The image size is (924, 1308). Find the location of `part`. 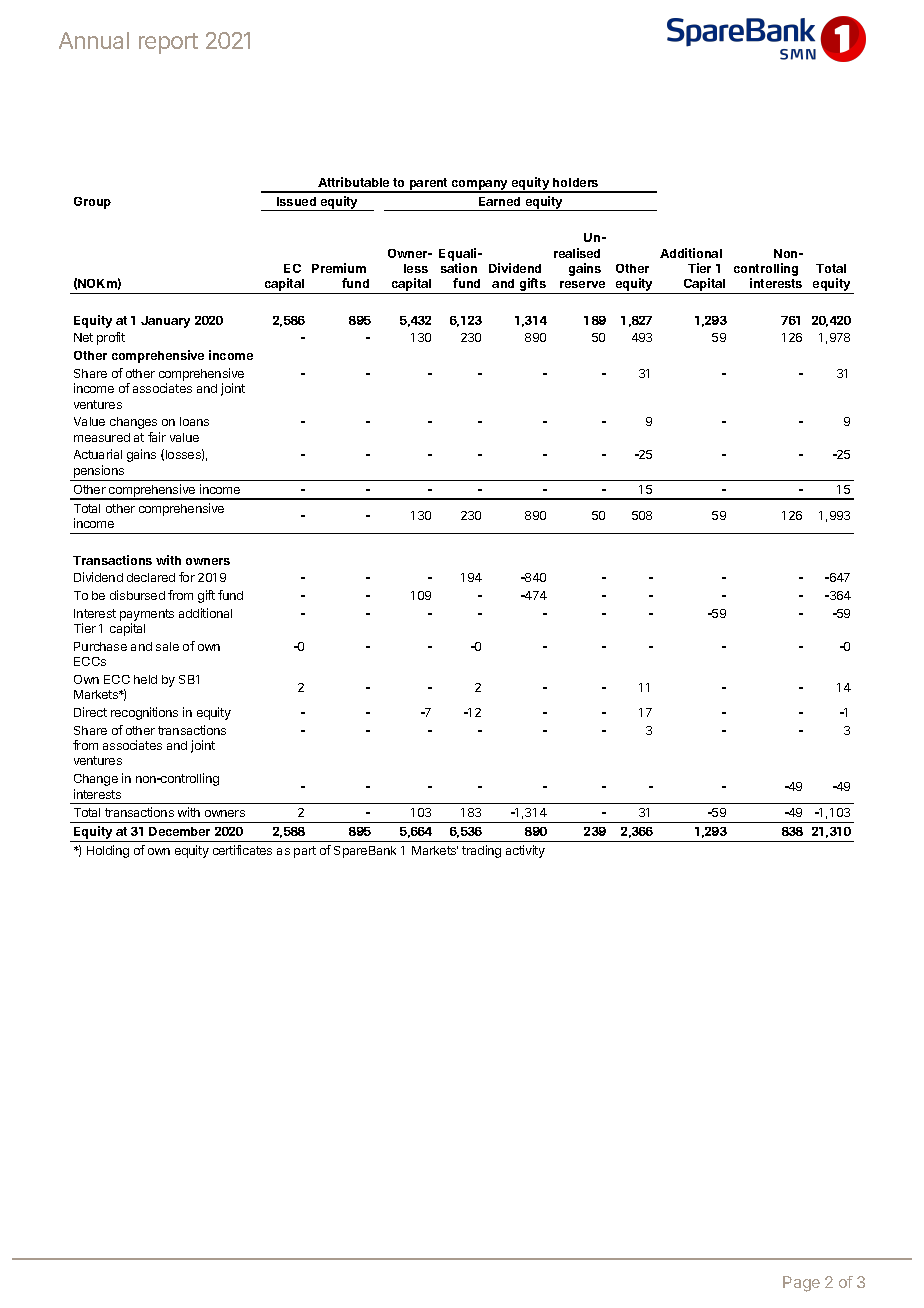

part is located at coordinates (305, 852).
